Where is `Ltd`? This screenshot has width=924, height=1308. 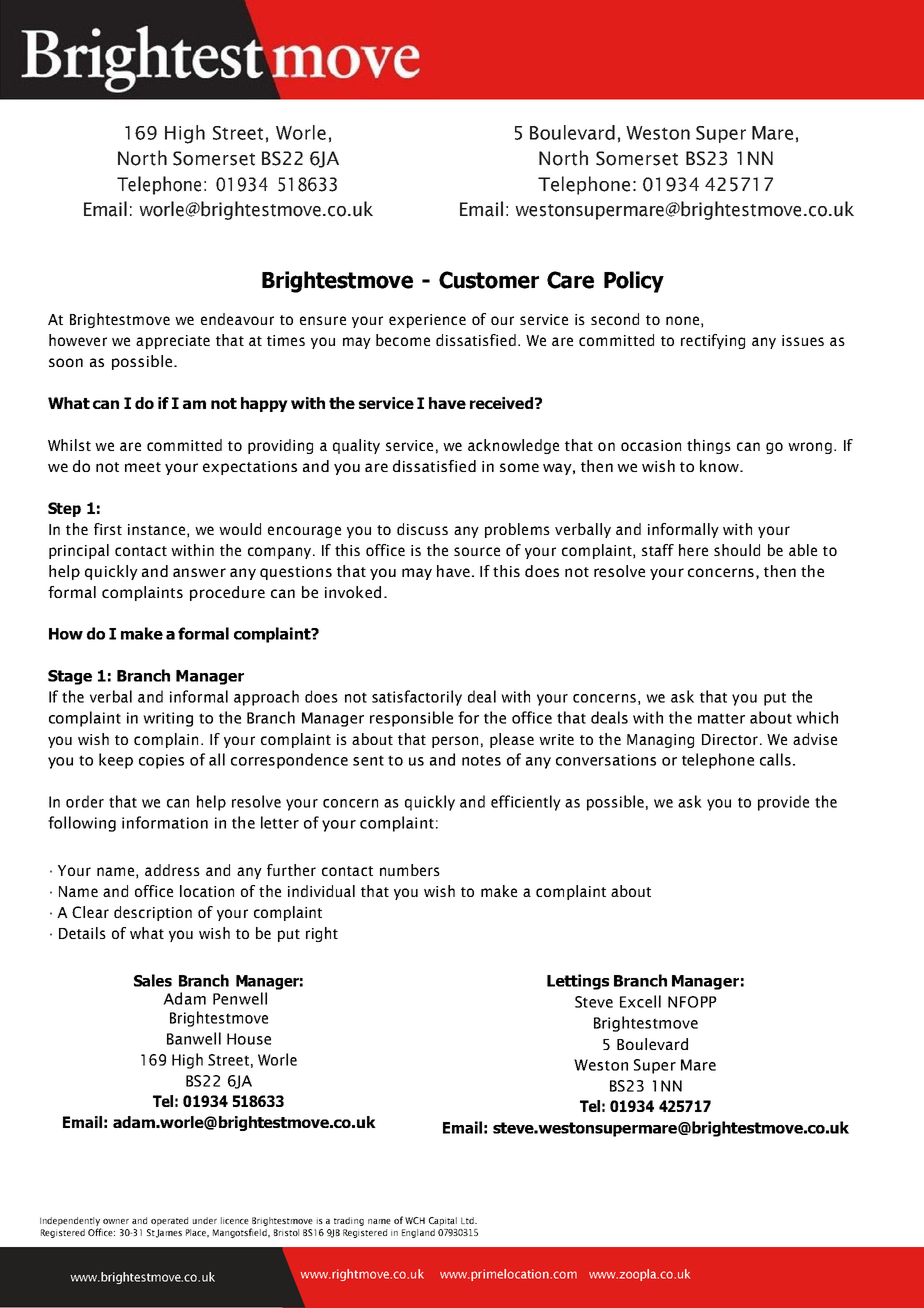
Ltd is located at coordinates (468, 1220).
